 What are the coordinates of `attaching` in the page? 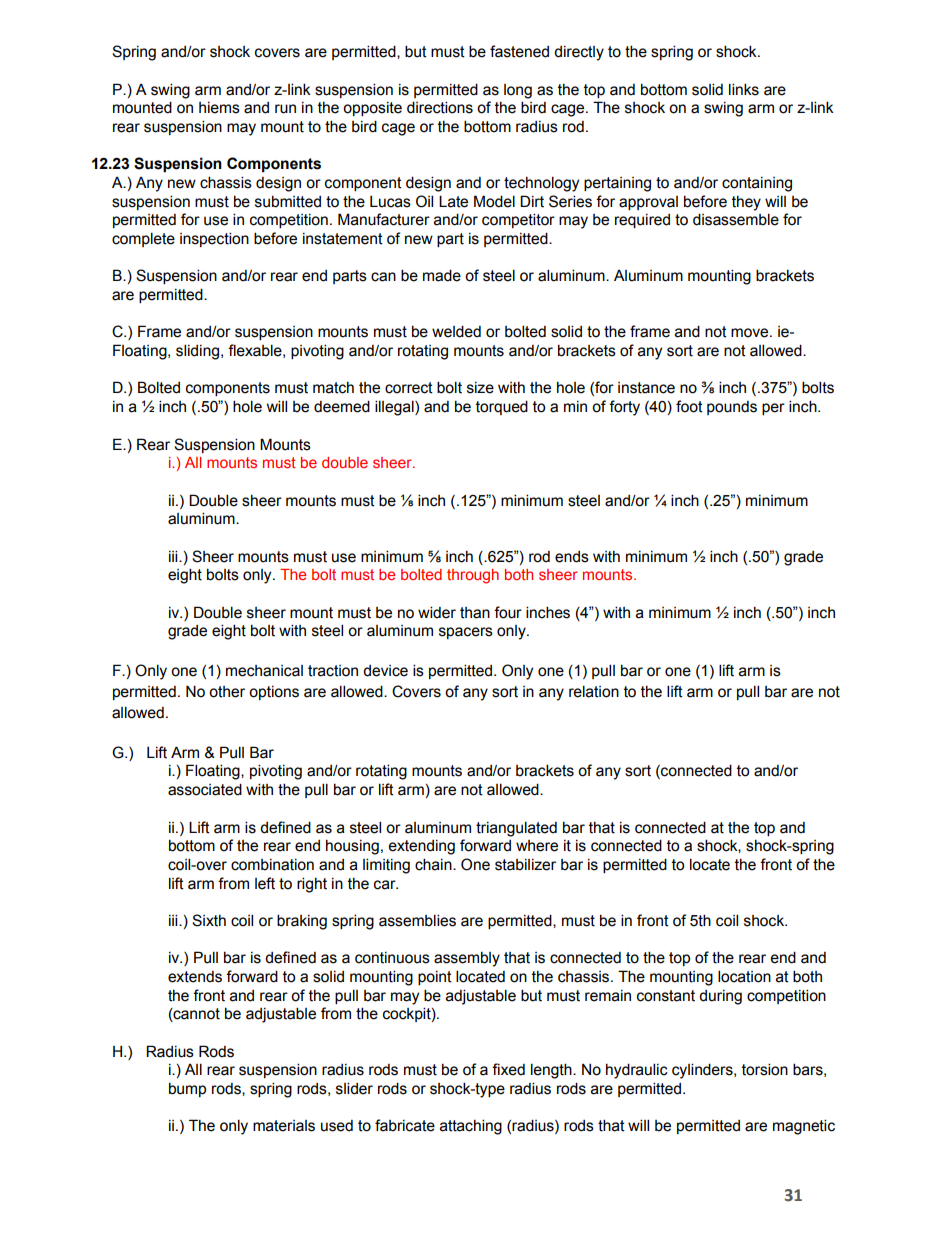 It's located at (471, 1127).
